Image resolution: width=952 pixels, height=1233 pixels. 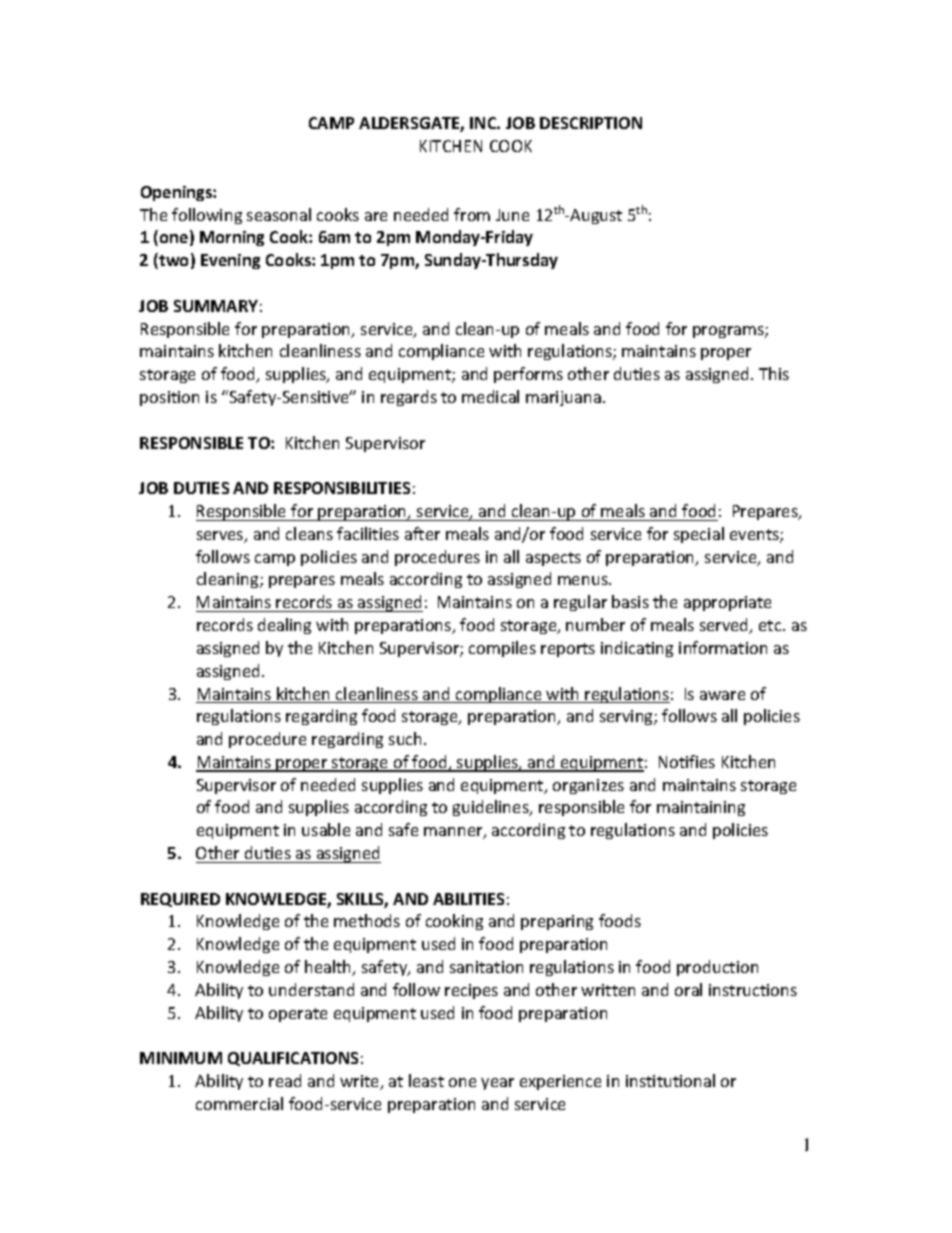 What do you see at coordinates (279, 214) in the screenshot?
I see `seasonal` at bounding box center [279, 214].
